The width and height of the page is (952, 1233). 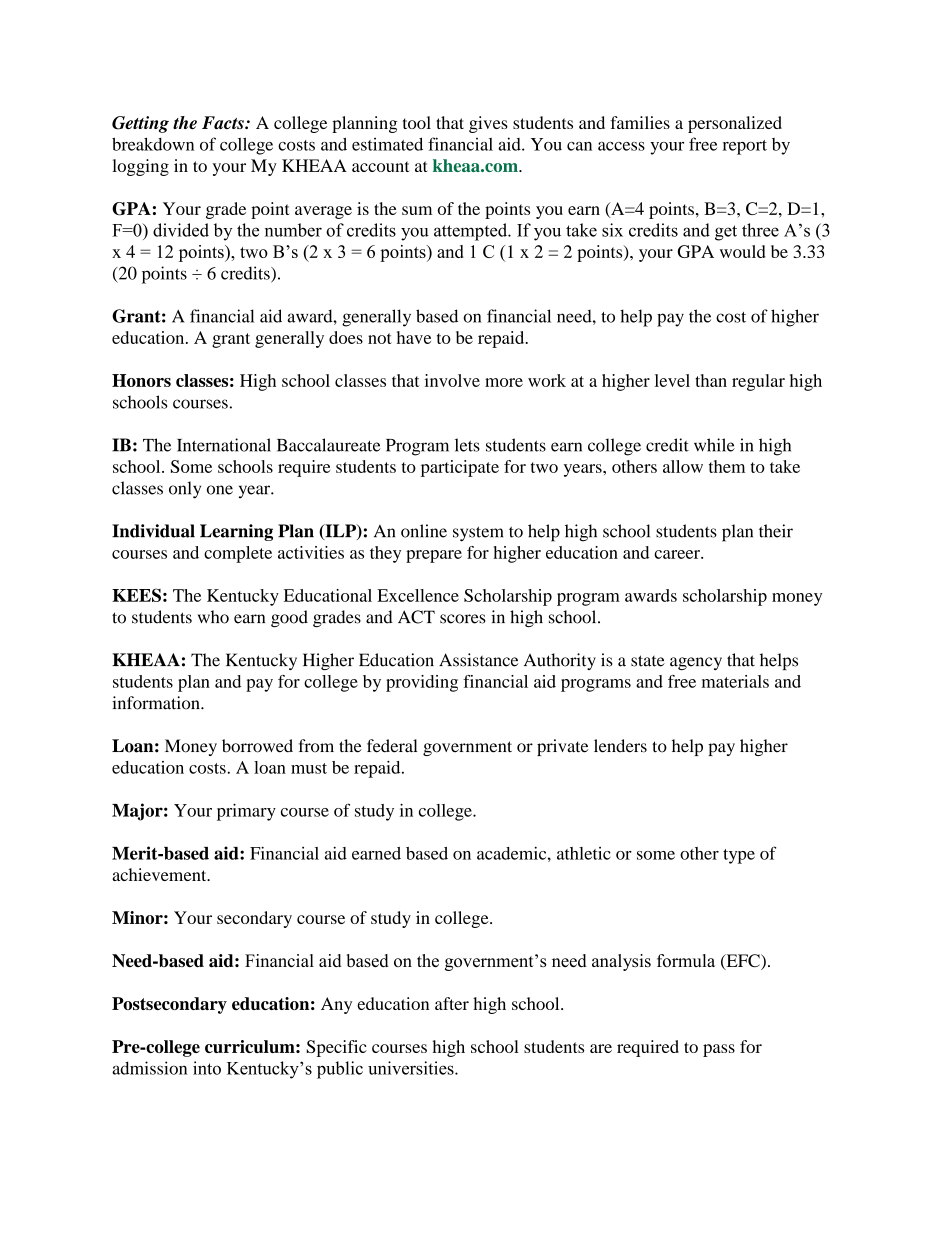 What do you see at coordinates (224, 445) in the page?
I see `International` at bounding box center [224, 445].
